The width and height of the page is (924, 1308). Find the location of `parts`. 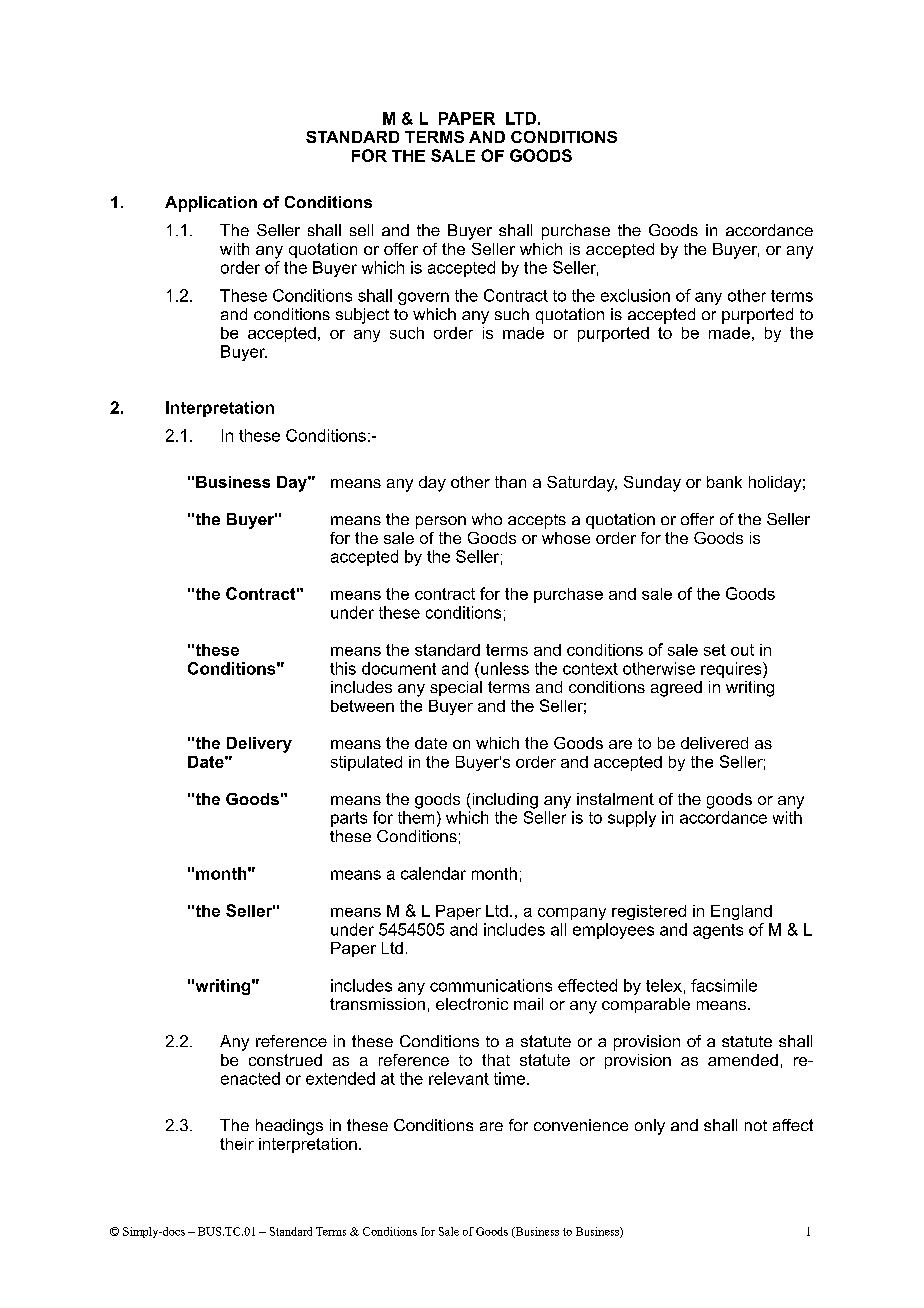

parts is located at coordinates (349, 819).
